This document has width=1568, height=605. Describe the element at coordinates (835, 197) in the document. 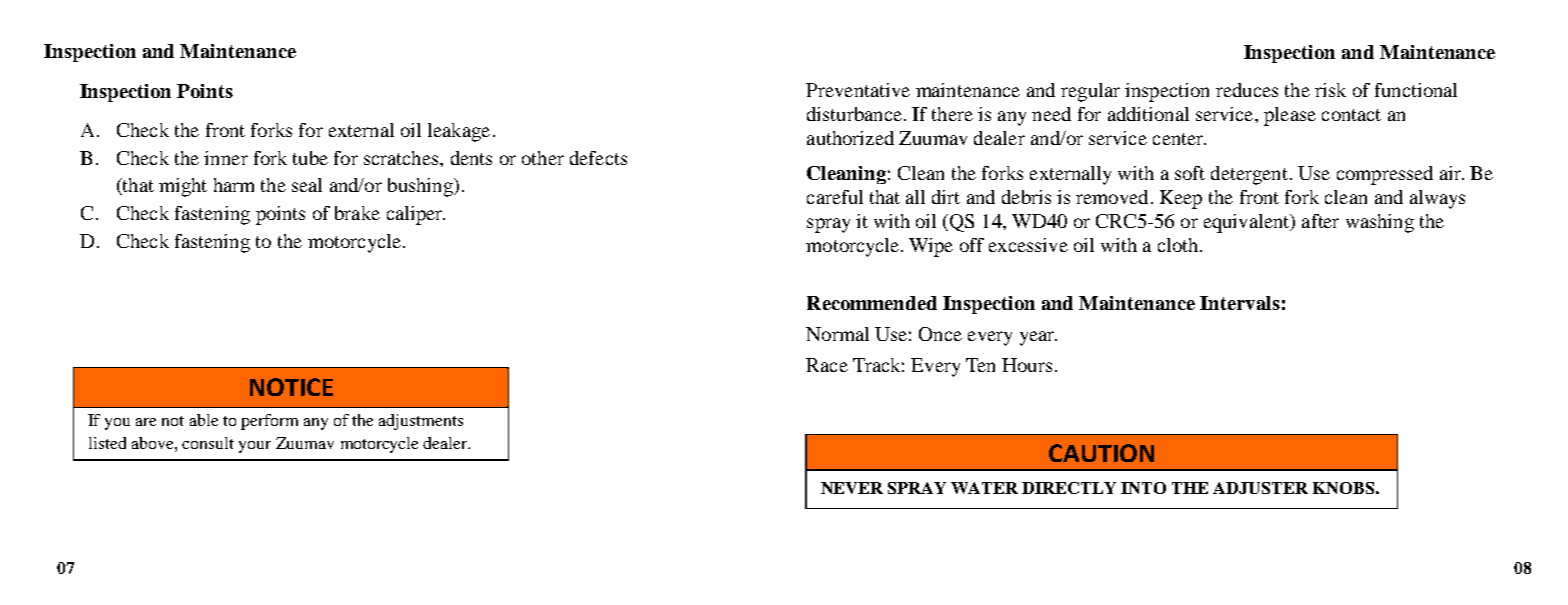

I see `careful` at that location.
